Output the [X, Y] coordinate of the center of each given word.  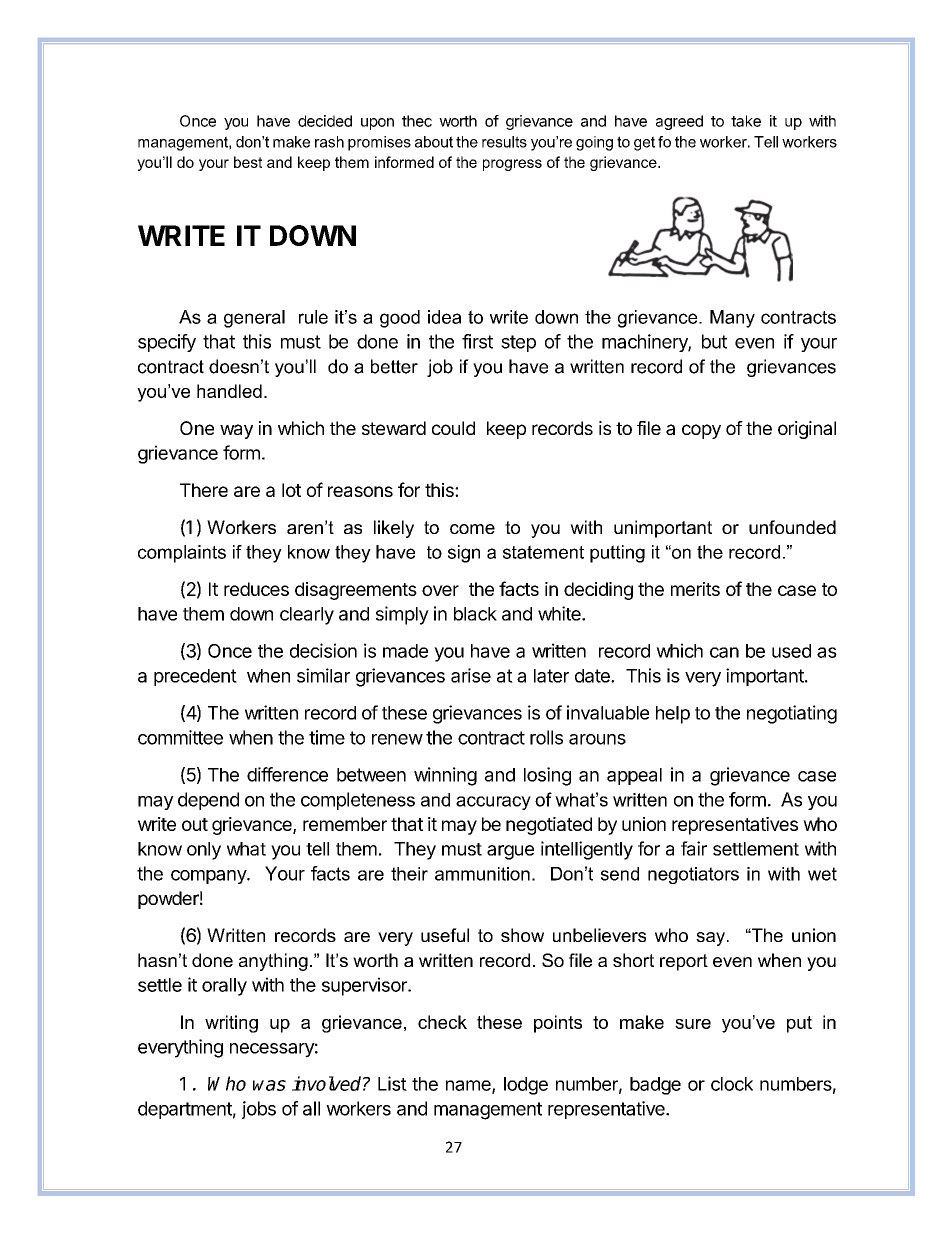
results [504, 142]
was [269, 1085]
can [724, 652]
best [248, 162]
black [475, 614]
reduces [256, 589]
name [469, 1086]
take [746, 121]
